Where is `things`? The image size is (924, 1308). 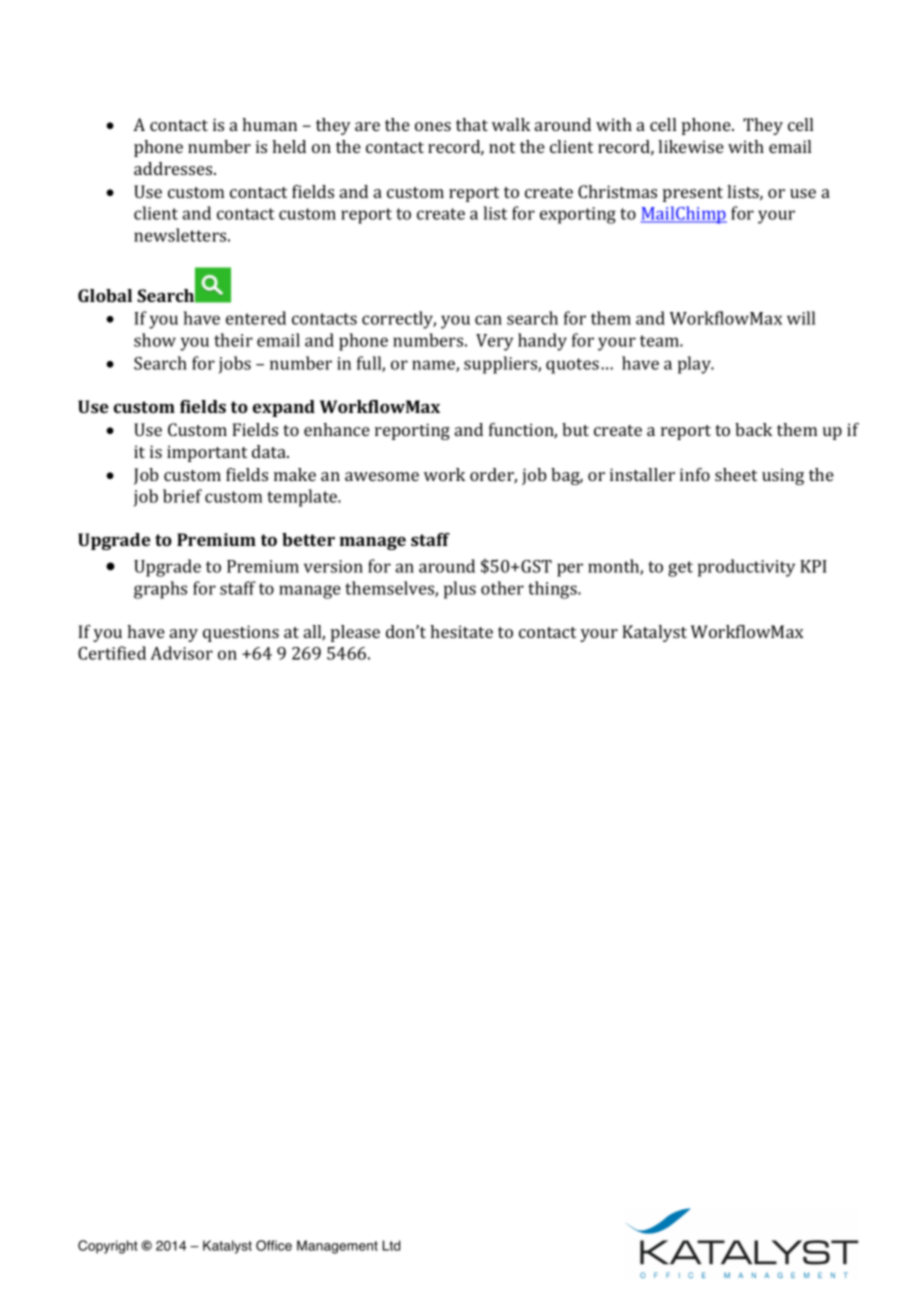
things is located at coordinates (553, 590).
